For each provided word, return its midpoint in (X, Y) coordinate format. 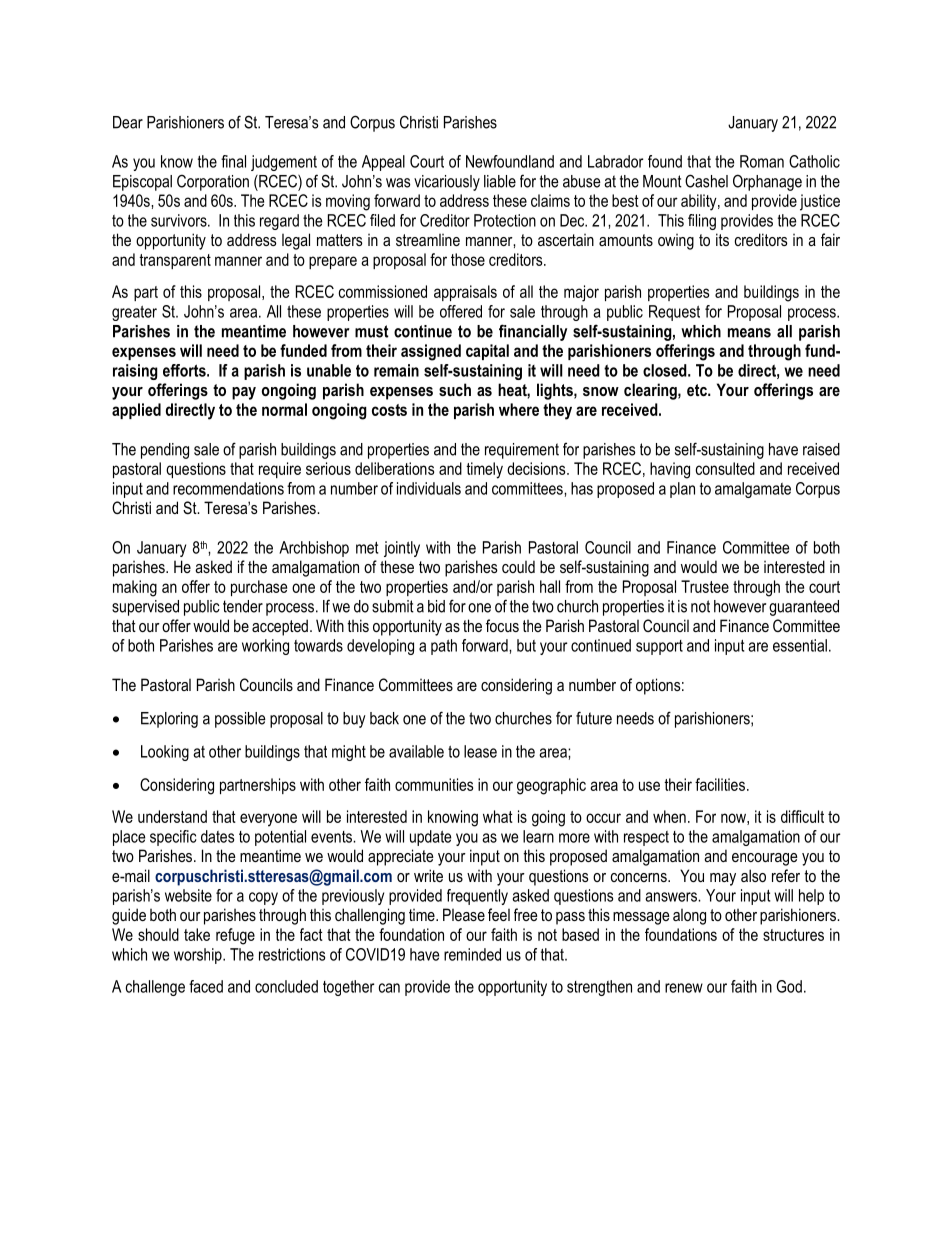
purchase (259, 588)
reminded (472, 954)
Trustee (705, 586)
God (789, 986)
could (518, 566)
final (233, 161)
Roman (762, 161)
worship (199, 956)
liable (500, 181)
